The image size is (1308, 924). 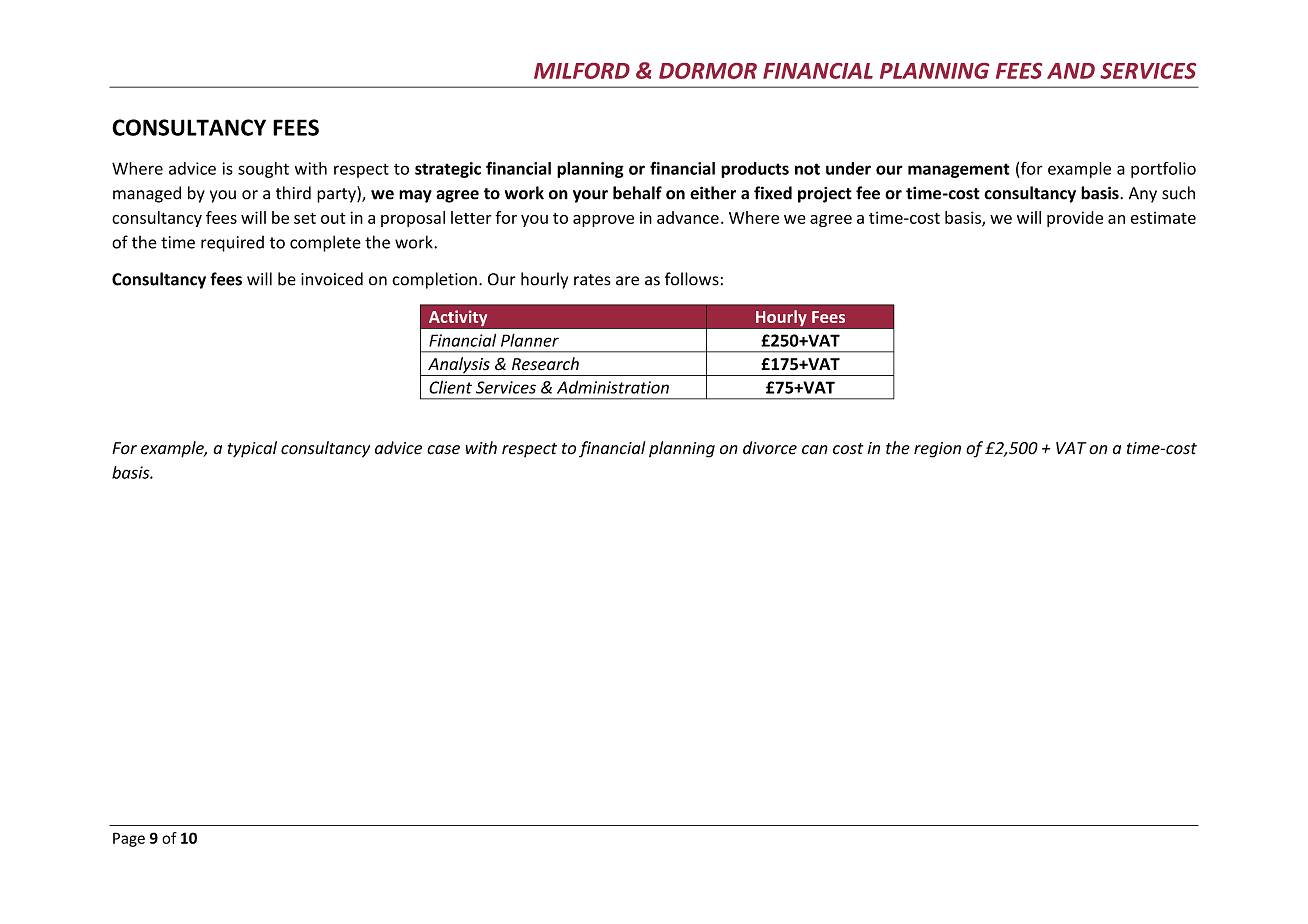 I want to click on divorce, so click(x=770, y=448).
